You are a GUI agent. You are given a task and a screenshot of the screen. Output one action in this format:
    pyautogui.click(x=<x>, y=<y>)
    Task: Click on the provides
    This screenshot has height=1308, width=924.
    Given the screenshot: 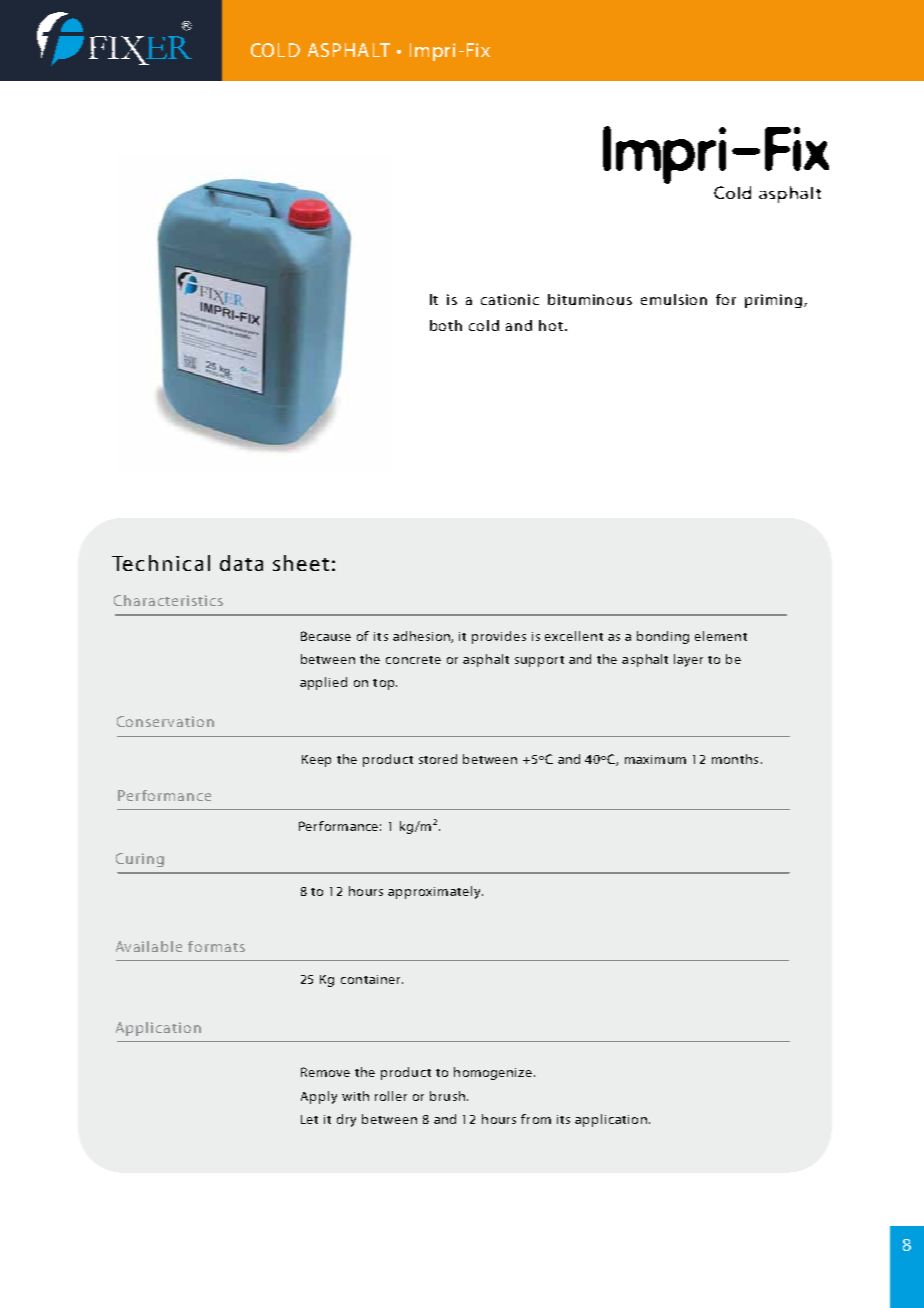 What is the action you would take?
    pyautogui.click(x=499, y=637)
